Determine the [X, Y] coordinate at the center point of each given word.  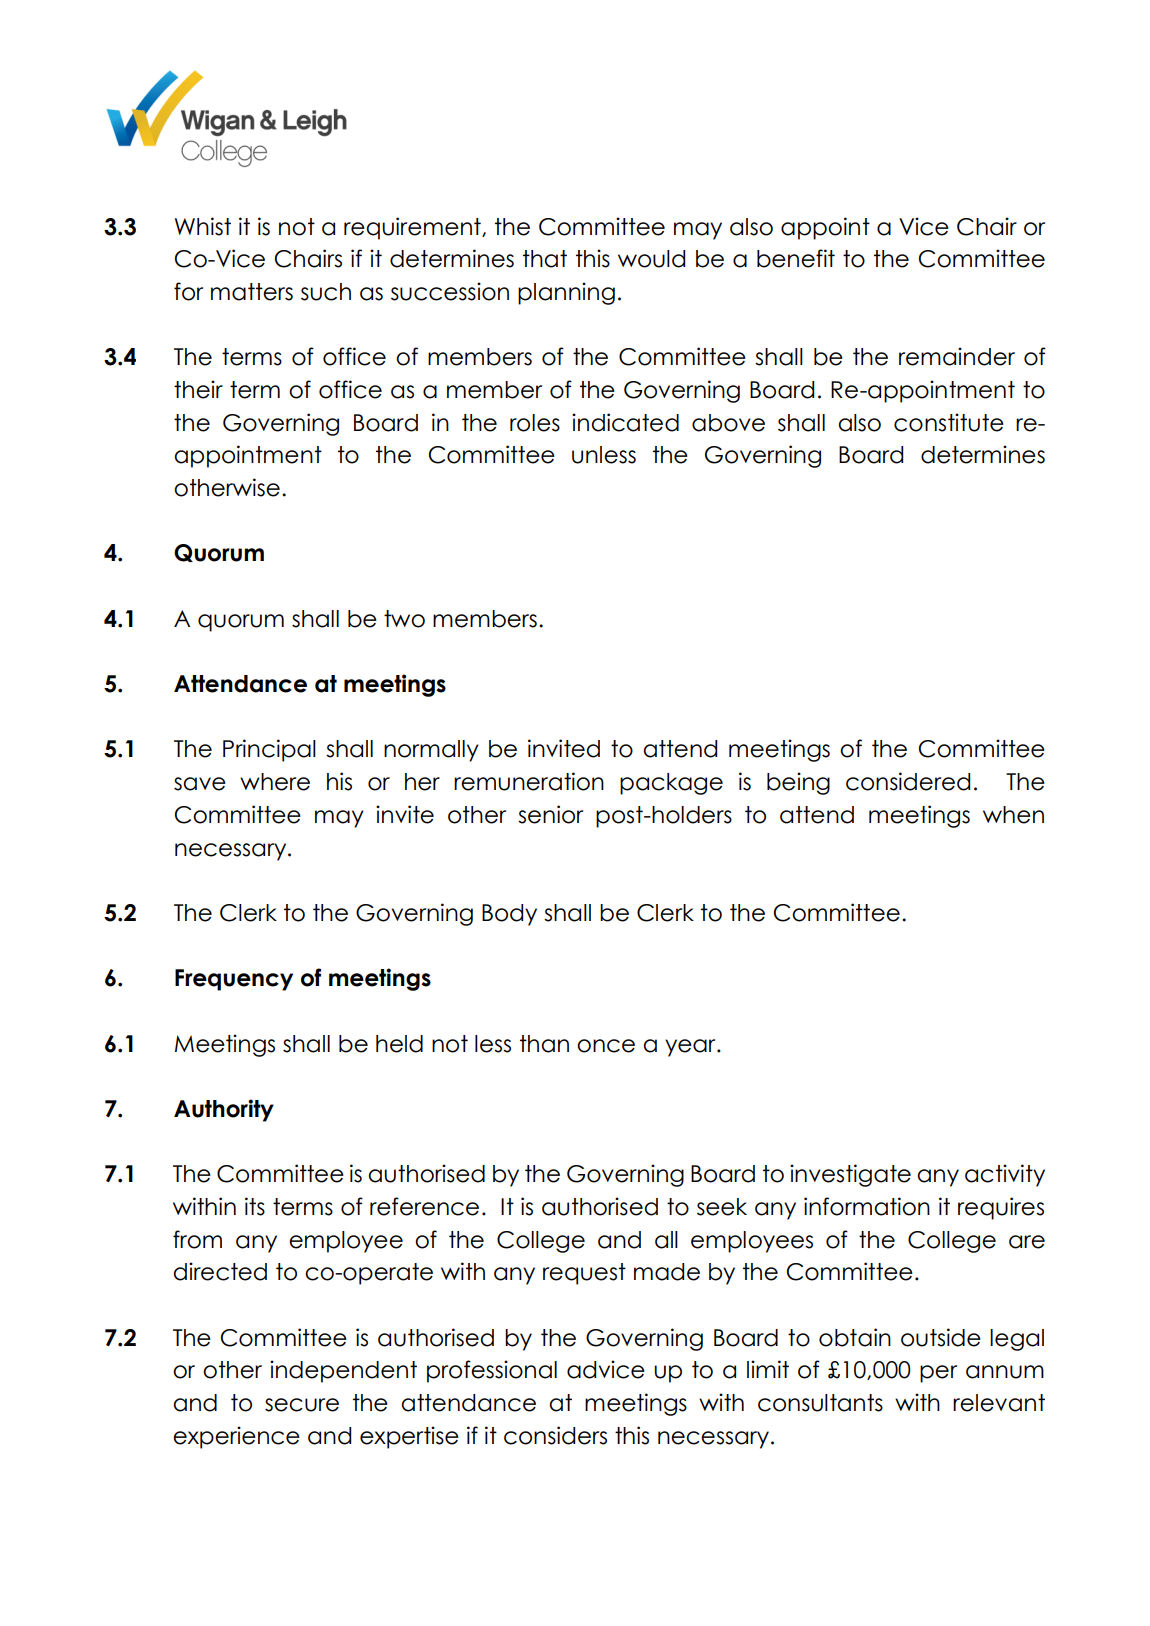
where [275, 782]
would [651, 259]
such [326, 292]
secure [302, 1405]
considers [555, 1435]
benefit [796, 258]
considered [908, 781]
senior [550, 814]
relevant [999, 1403]
